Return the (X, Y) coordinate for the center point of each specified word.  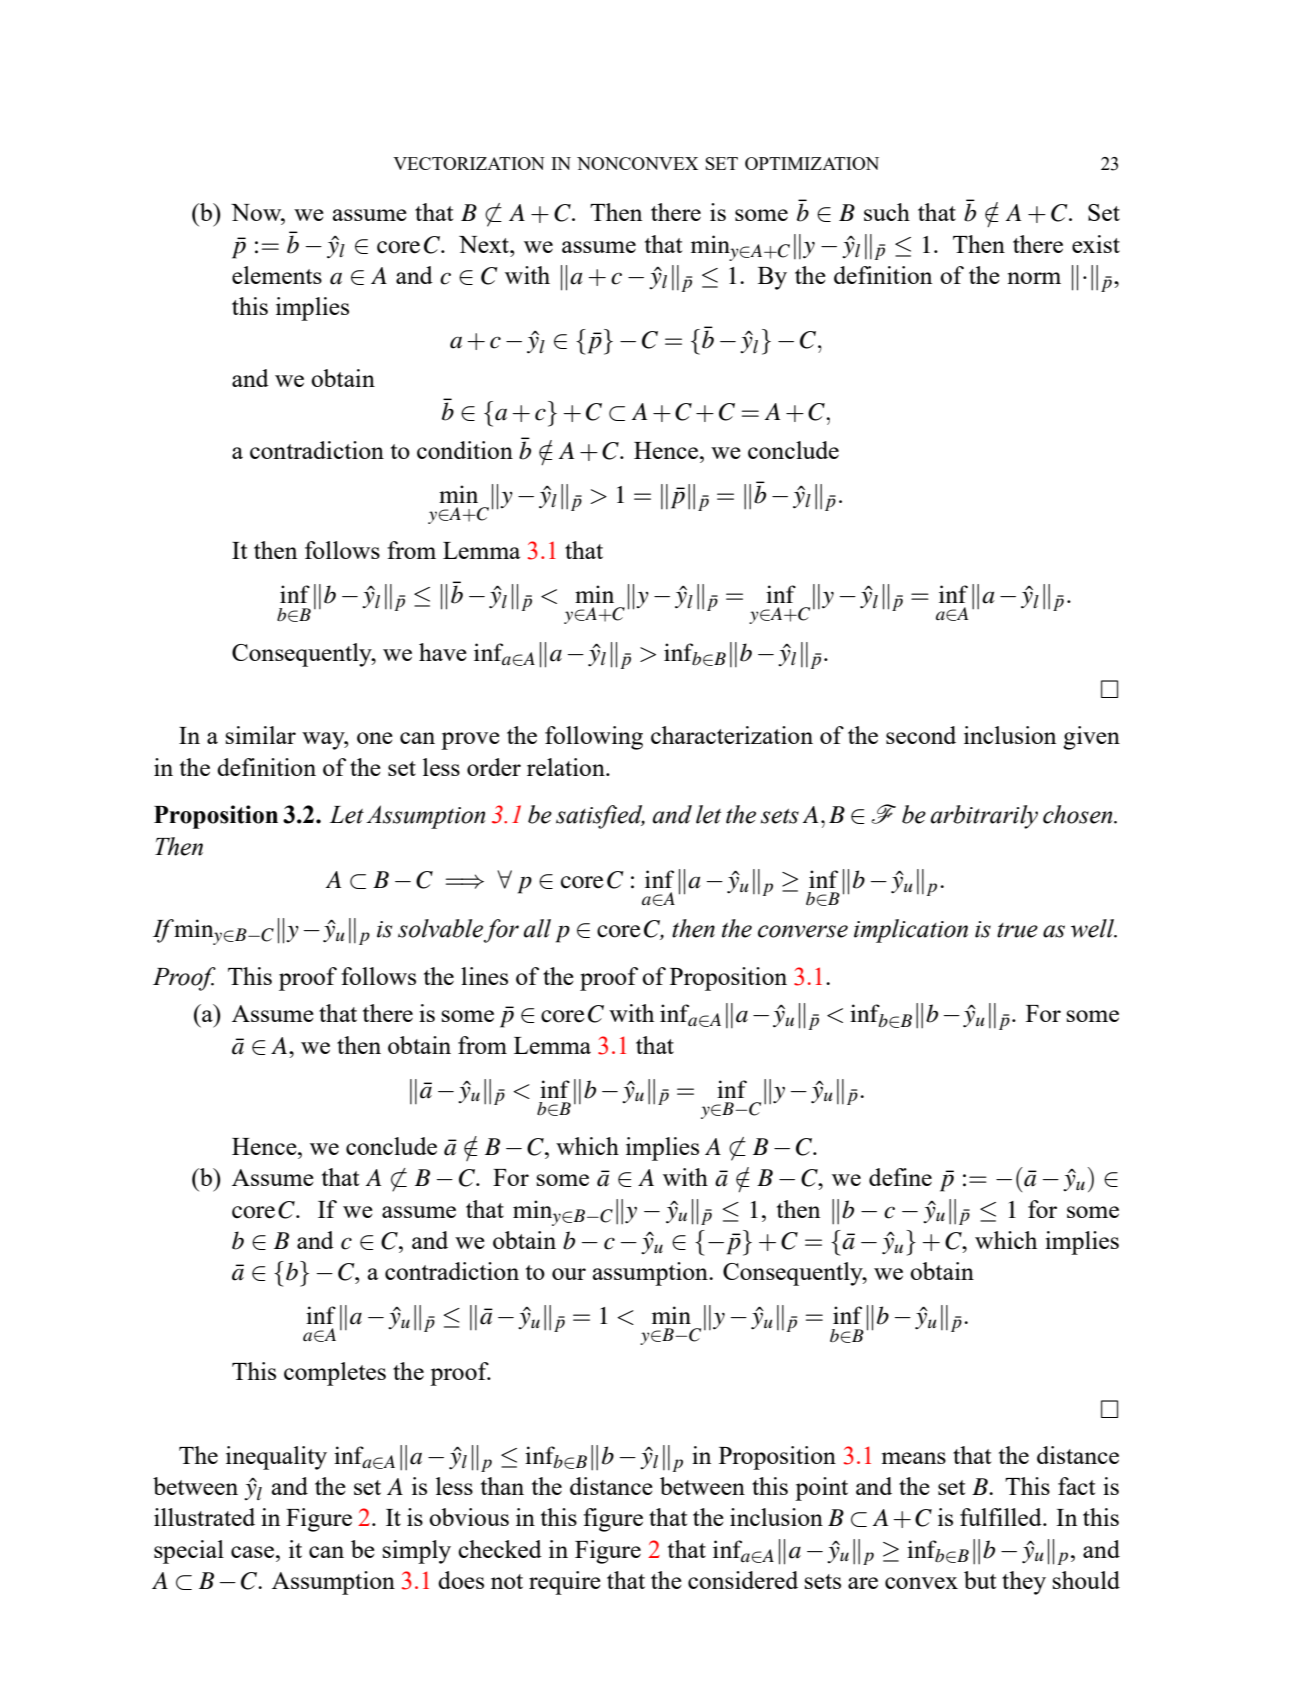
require (565, 1583)
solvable (440, 928)
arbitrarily (984, 817)
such (887, 212)
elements (277, 275)
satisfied (600, 817)
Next (485, 244)
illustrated (204, 1517)
